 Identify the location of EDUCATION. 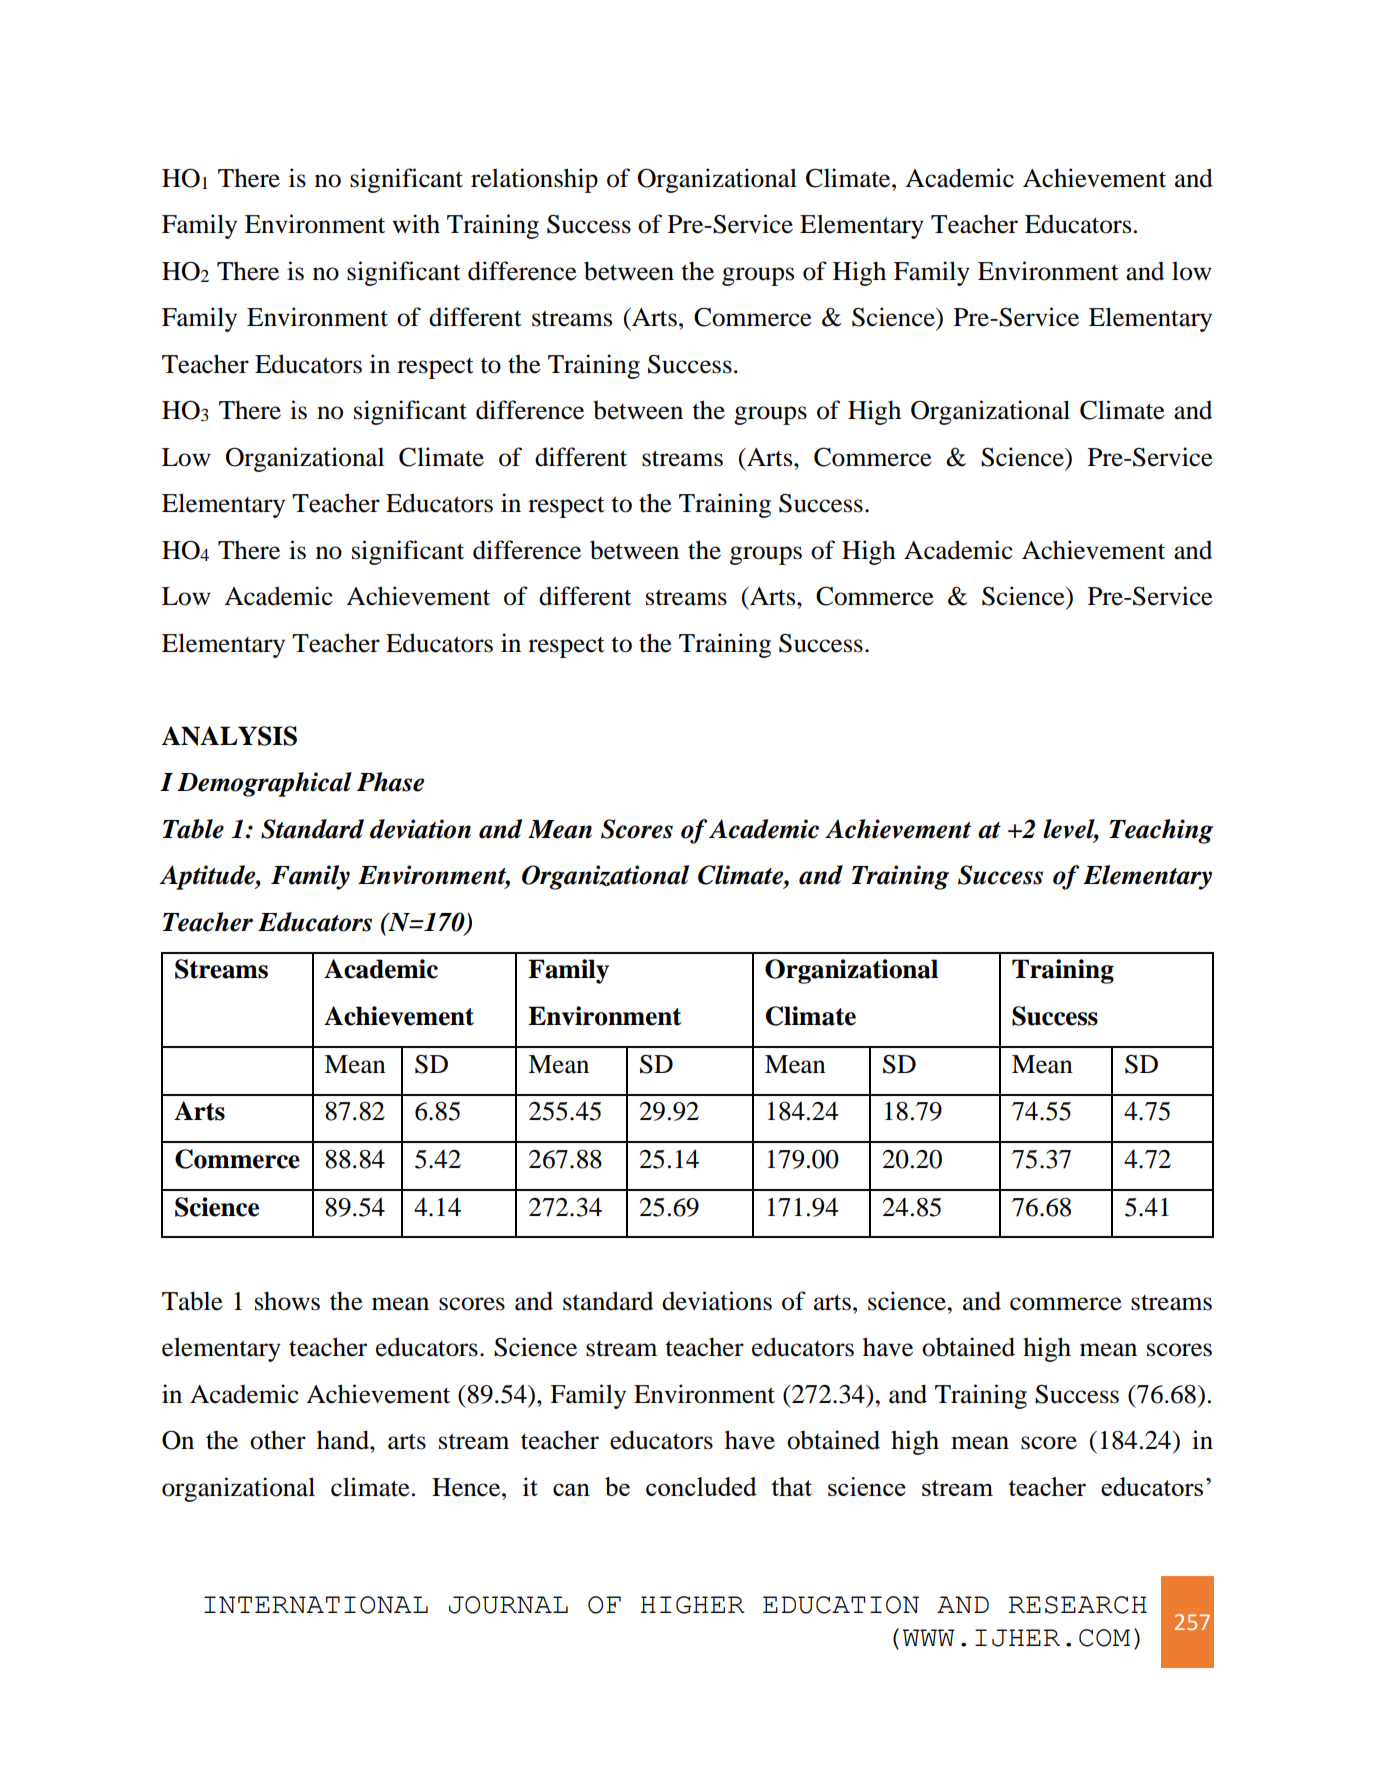
(841, 1605).
